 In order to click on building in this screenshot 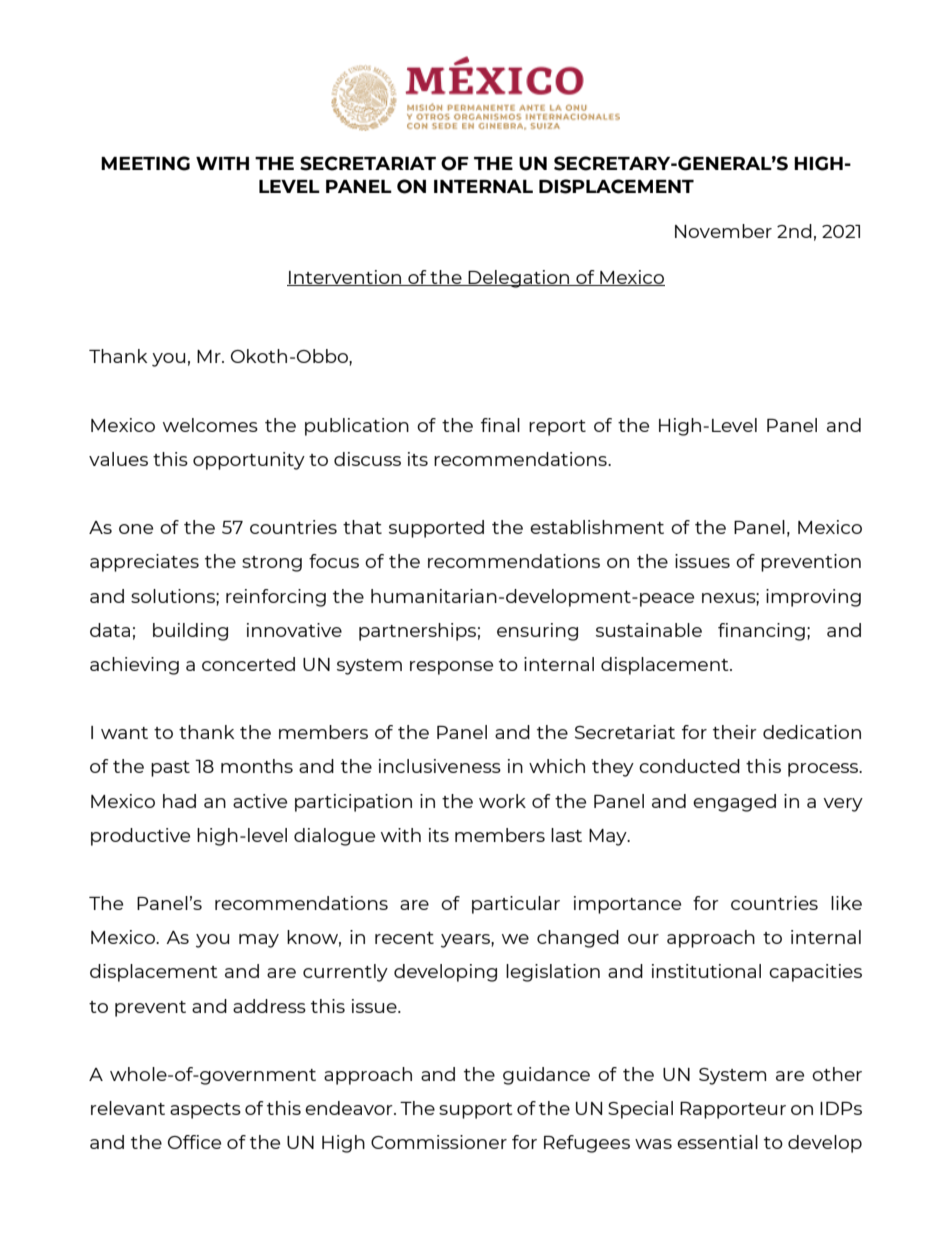, I will do `click(190, 632)`.
